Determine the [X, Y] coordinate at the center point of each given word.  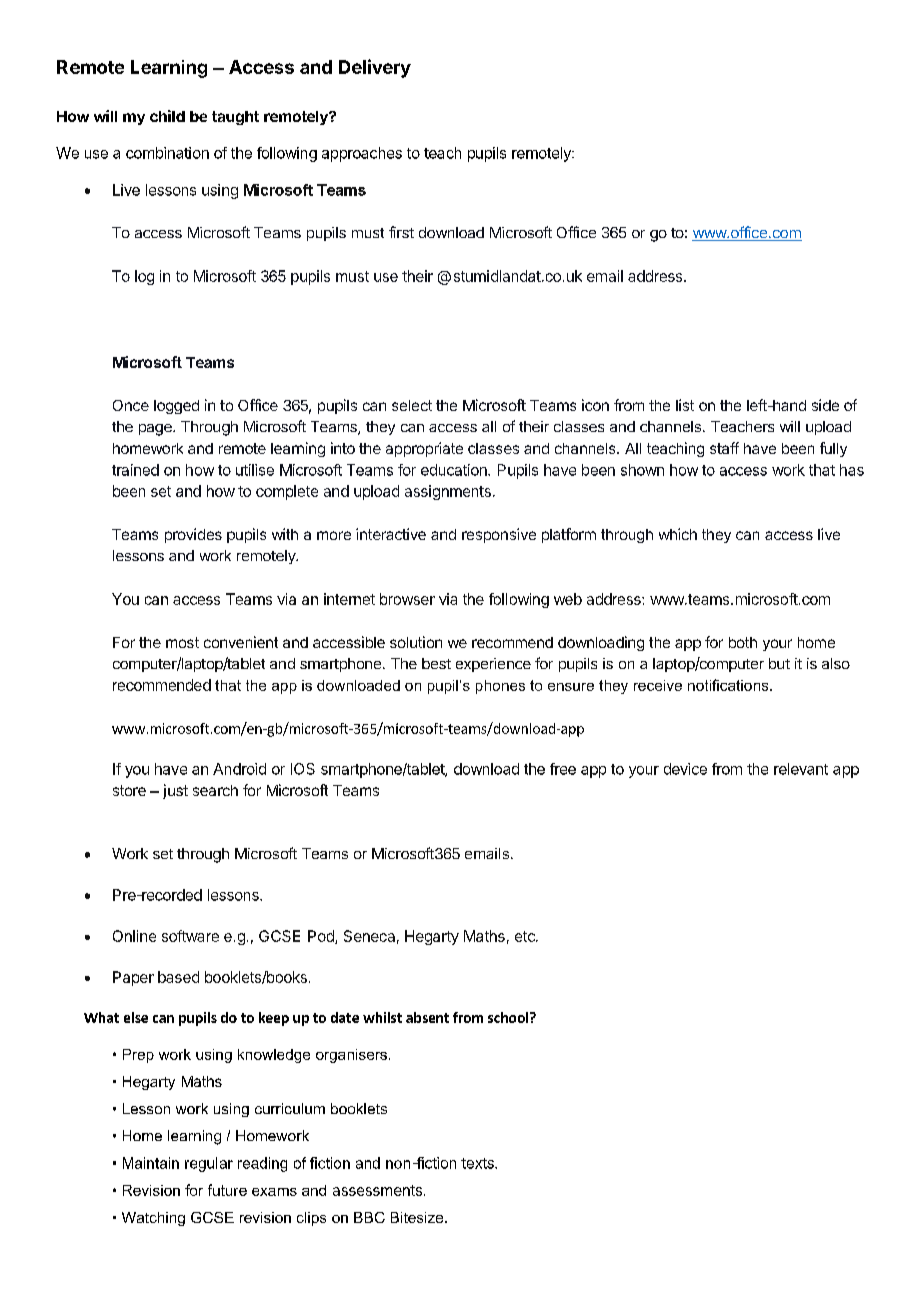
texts [478, 1163]
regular [209, 1164]
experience [493, 665]
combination [167, 153]
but [779, 663]
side [825, 405]
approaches [362, 154]
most [182, 642]
